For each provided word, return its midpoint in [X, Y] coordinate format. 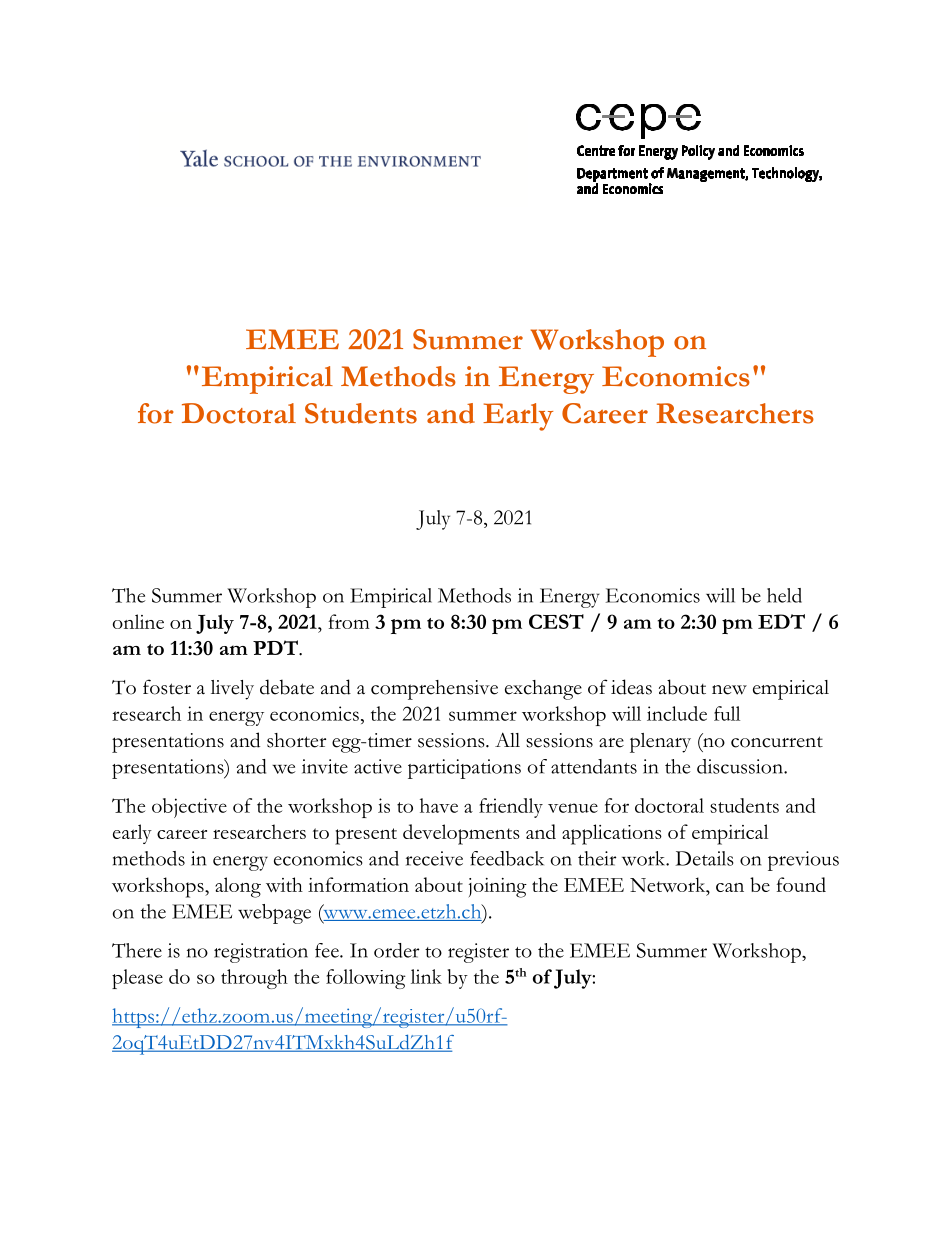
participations [464, 769]
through [254, 979]
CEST [556, 621]
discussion [741, 766]
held [784, 595]
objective [189, 808]
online [138, 621]
